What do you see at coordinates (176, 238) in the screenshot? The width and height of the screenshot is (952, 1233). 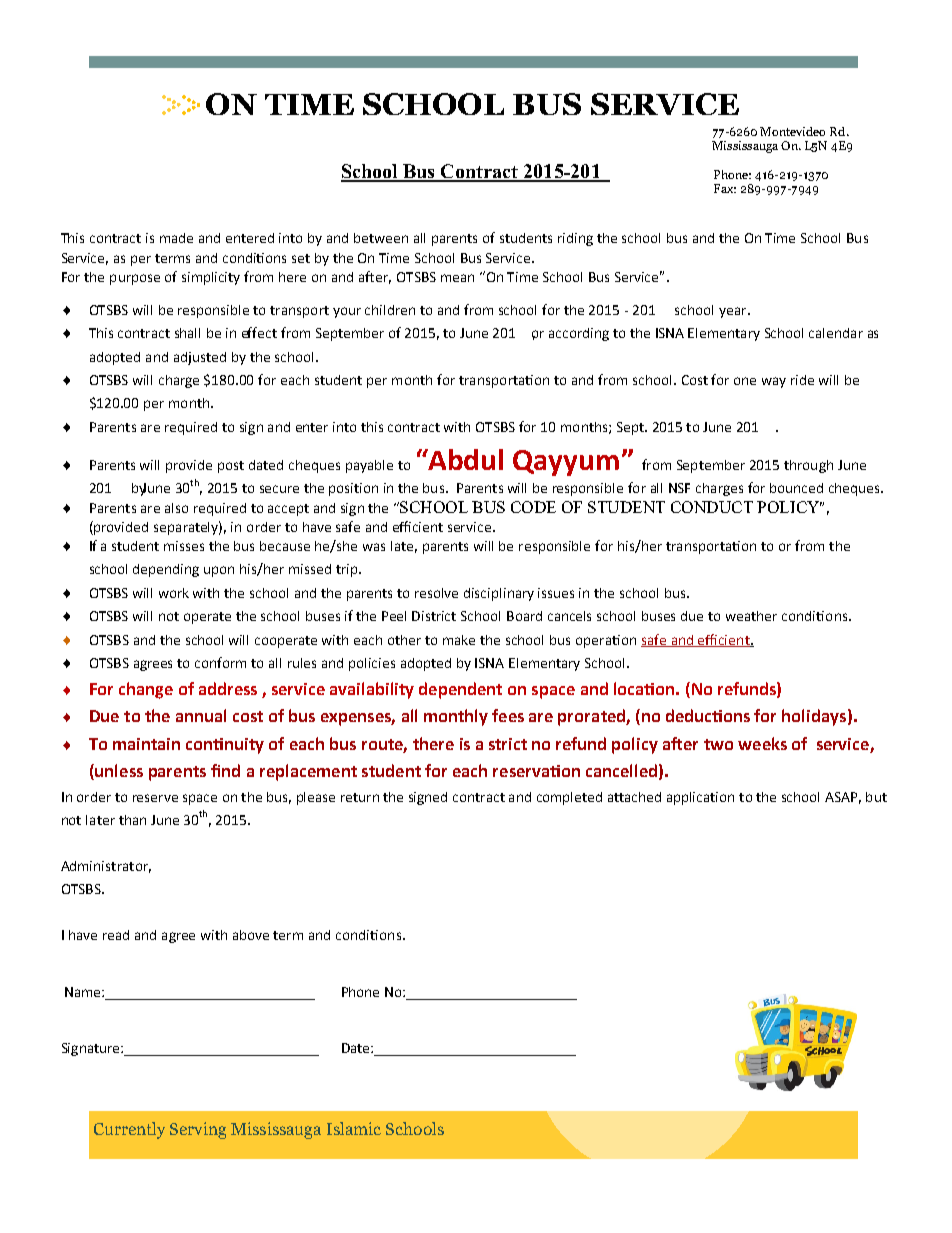 I see `made` at bounding box center [176, 238].
